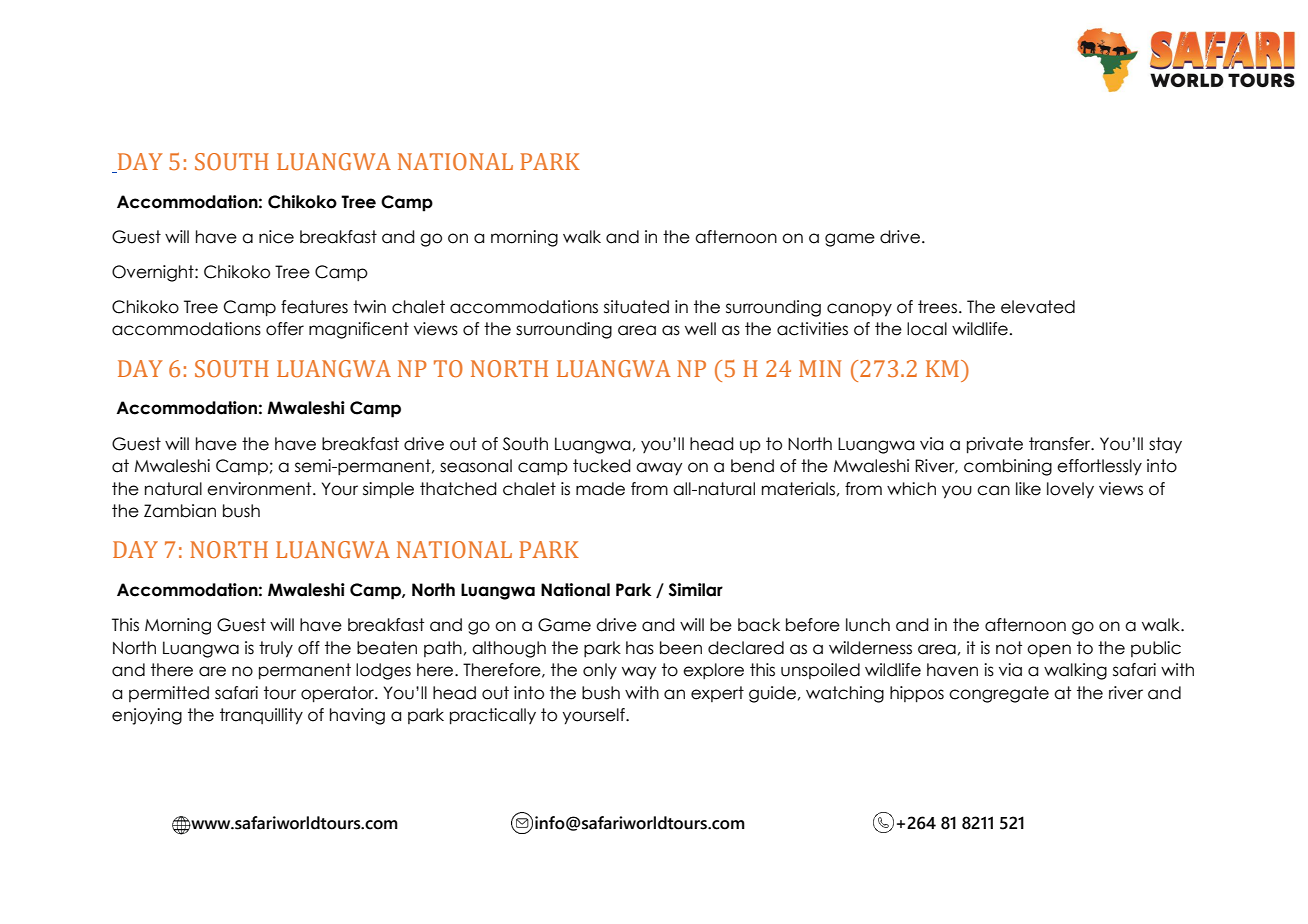  Describe the element at coordinates (1038, 307) in the document. I see `elevated` at that location.
